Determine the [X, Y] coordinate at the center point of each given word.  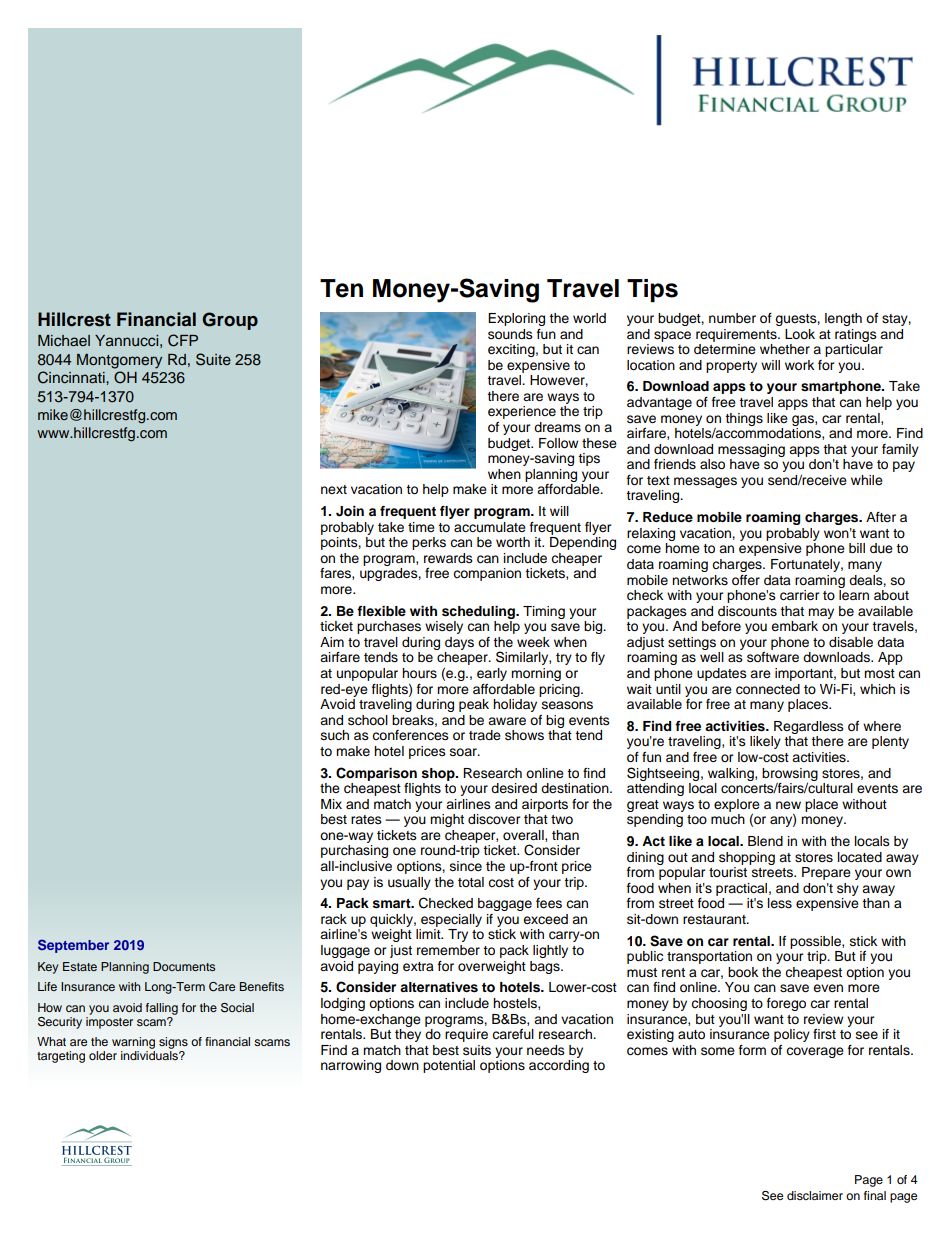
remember [448, 950]
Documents [184, 966]
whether [785, 349]
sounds [510, 334]
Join [350, 511]
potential [449, 1066]
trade [485, 735]
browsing [790, 775]
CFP [183, 340]
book [743, 972]
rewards [448, 558]
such [335, 735]
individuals [150, 1054]
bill [857, 548]
